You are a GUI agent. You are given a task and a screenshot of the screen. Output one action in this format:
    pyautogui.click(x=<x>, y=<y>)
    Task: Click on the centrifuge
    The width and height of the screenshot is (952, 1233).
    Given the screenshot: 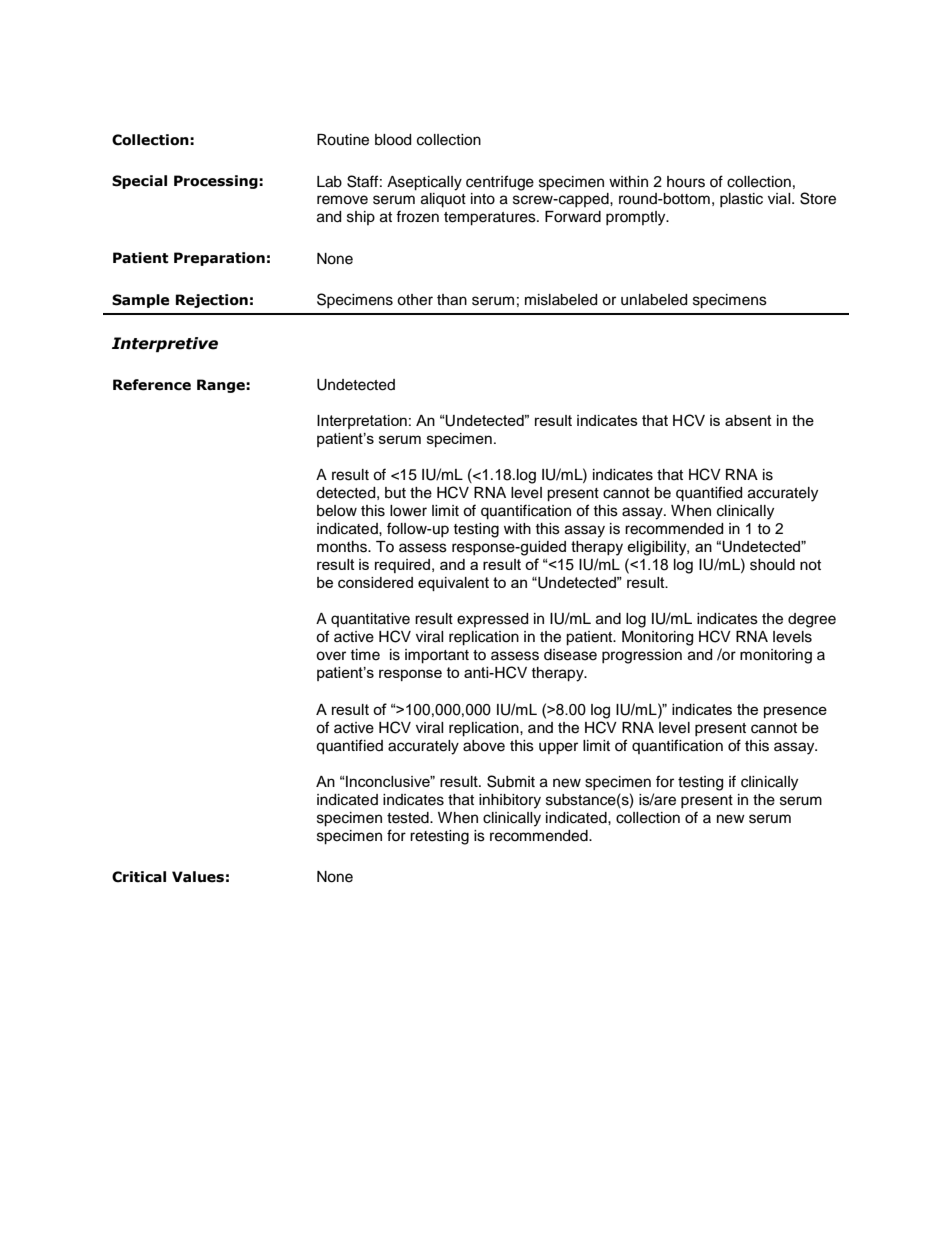 What is the action you would take?
    pyautogui.click(x=500, y=183)
